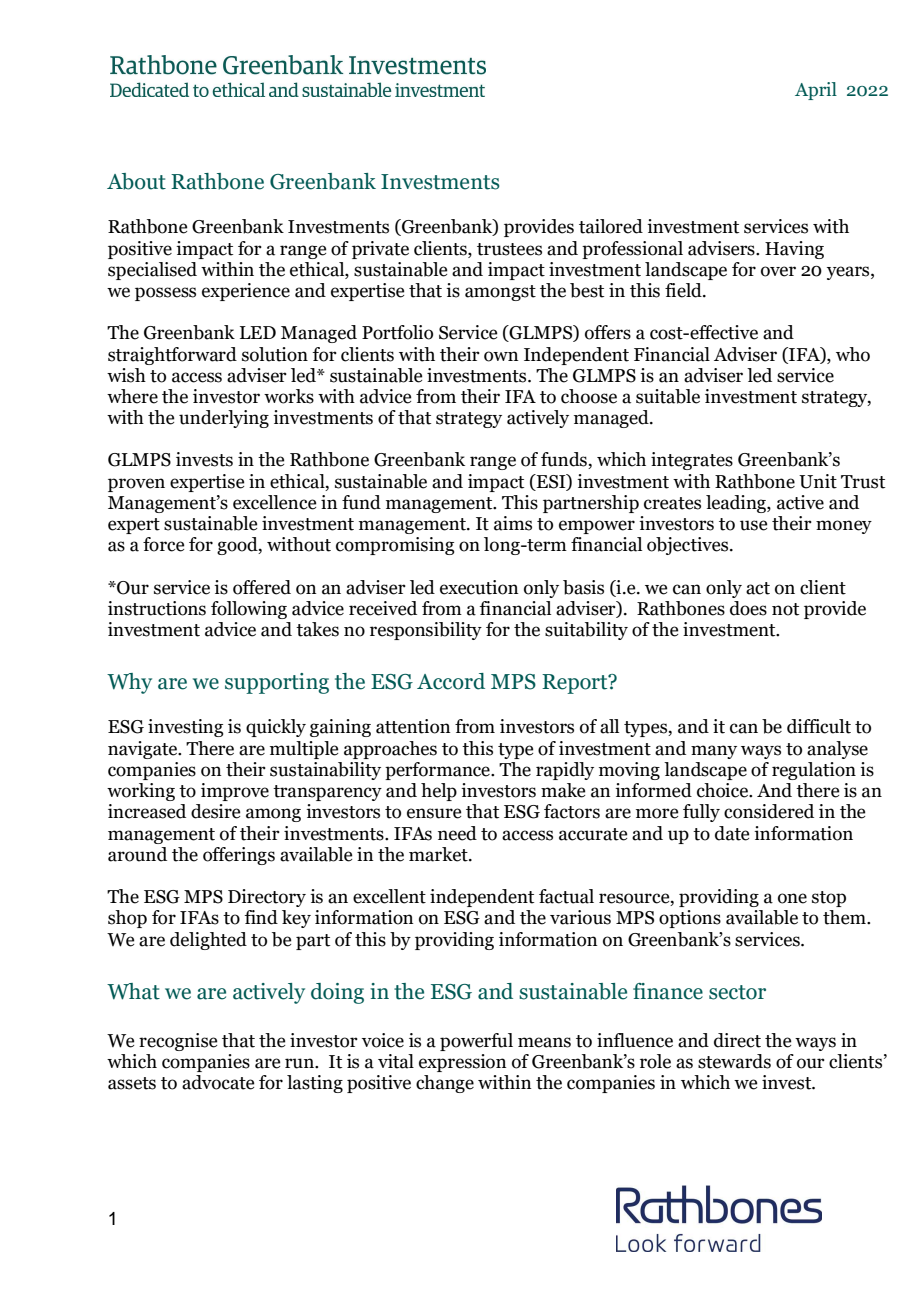  Describe the element at coordinates (224, 419) in the page. I see `underlying` at that location.
